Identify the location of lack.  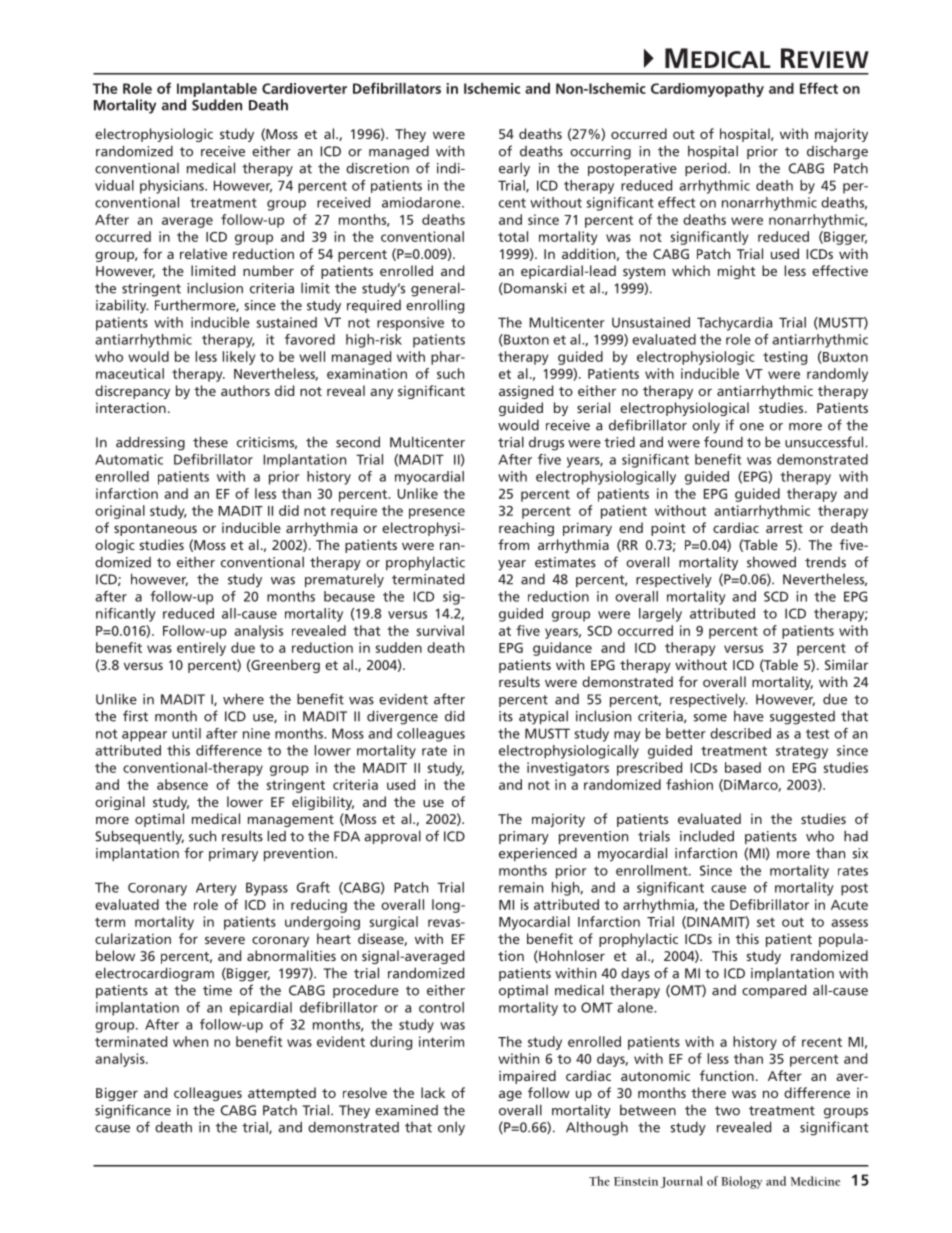
(433, 1092).
